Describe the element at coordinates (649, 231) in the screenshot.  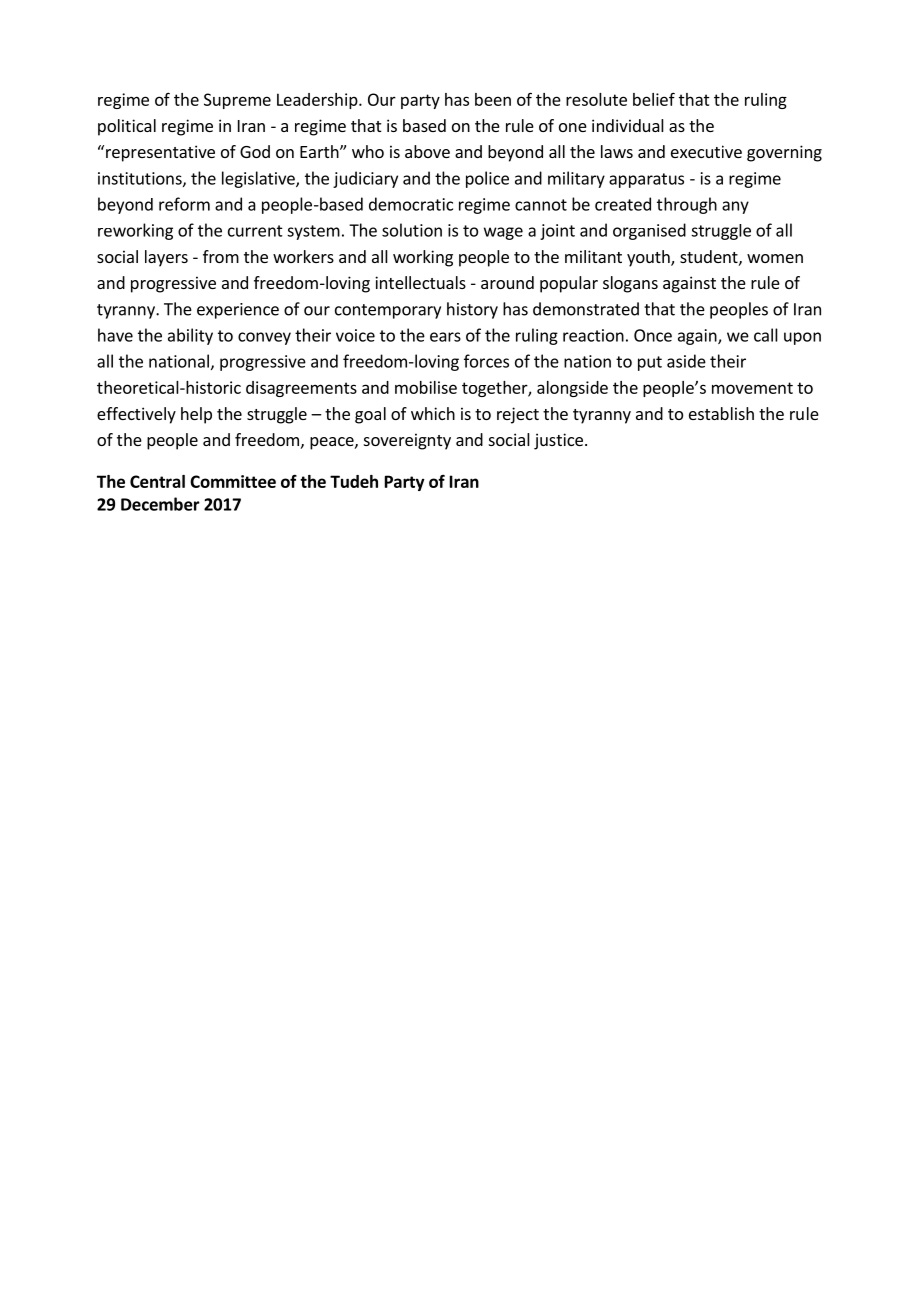
I see `organised` at that location.
